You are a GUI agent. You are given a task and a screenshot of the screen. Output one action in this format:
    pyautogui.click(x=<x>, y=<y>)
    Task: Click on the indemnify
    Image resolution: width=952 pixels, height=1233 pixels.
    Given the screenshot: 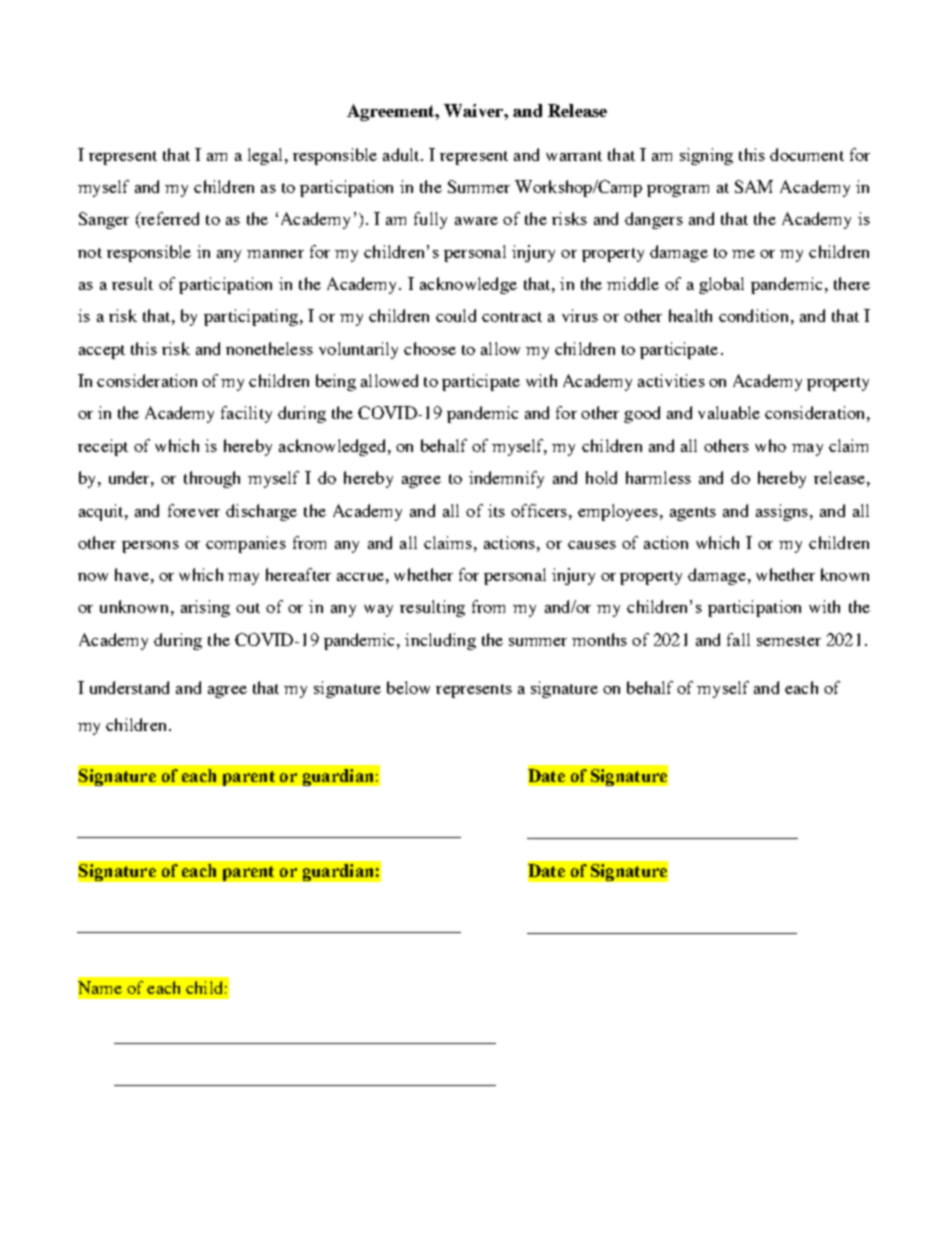 What is the action you would take?
    pyautogui.click(x=506, y=479)
